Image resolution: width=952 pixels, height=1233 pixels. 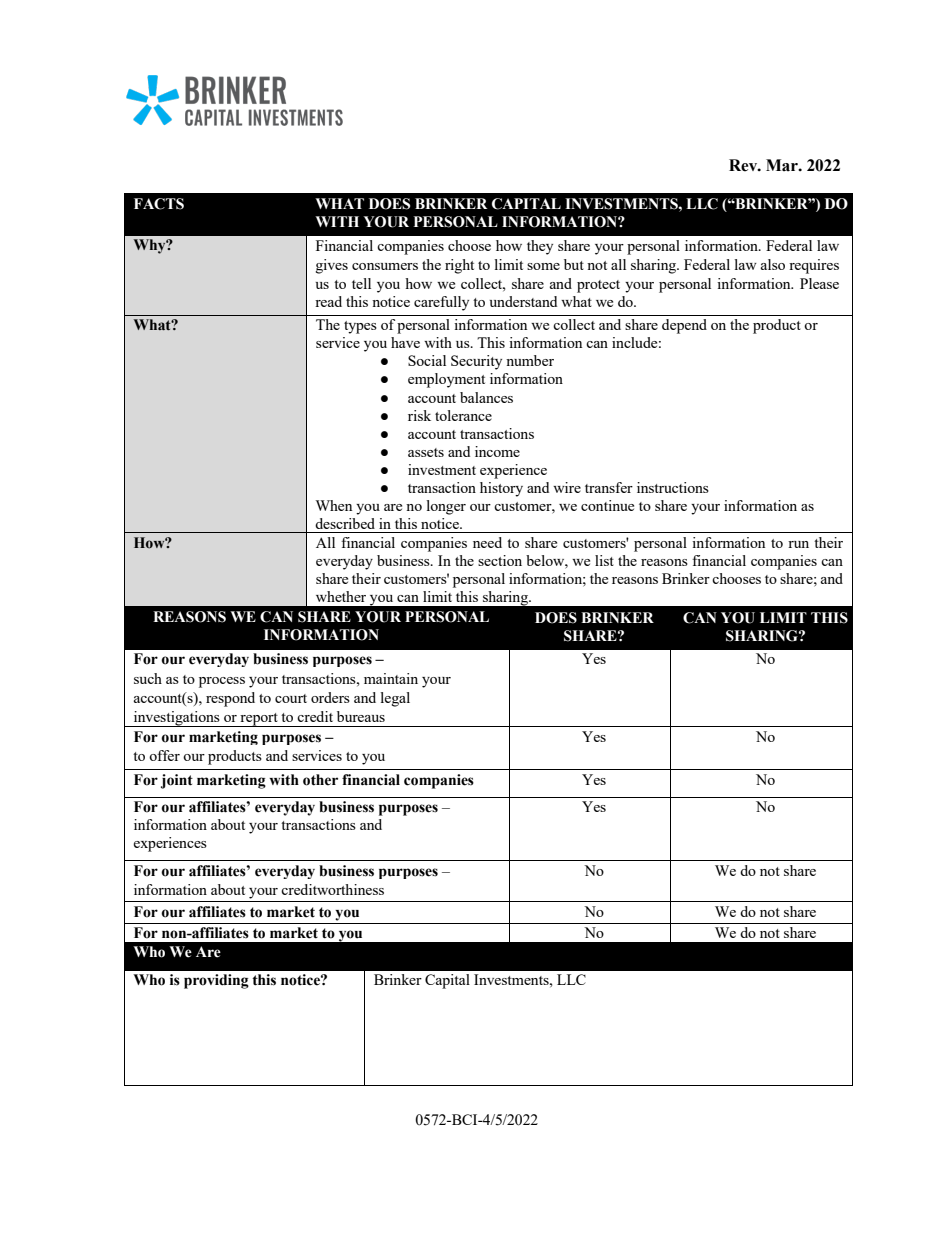 What do you see at coordinates (540, 247) in the document?
I see `they` at bounding box center [540, 247].
